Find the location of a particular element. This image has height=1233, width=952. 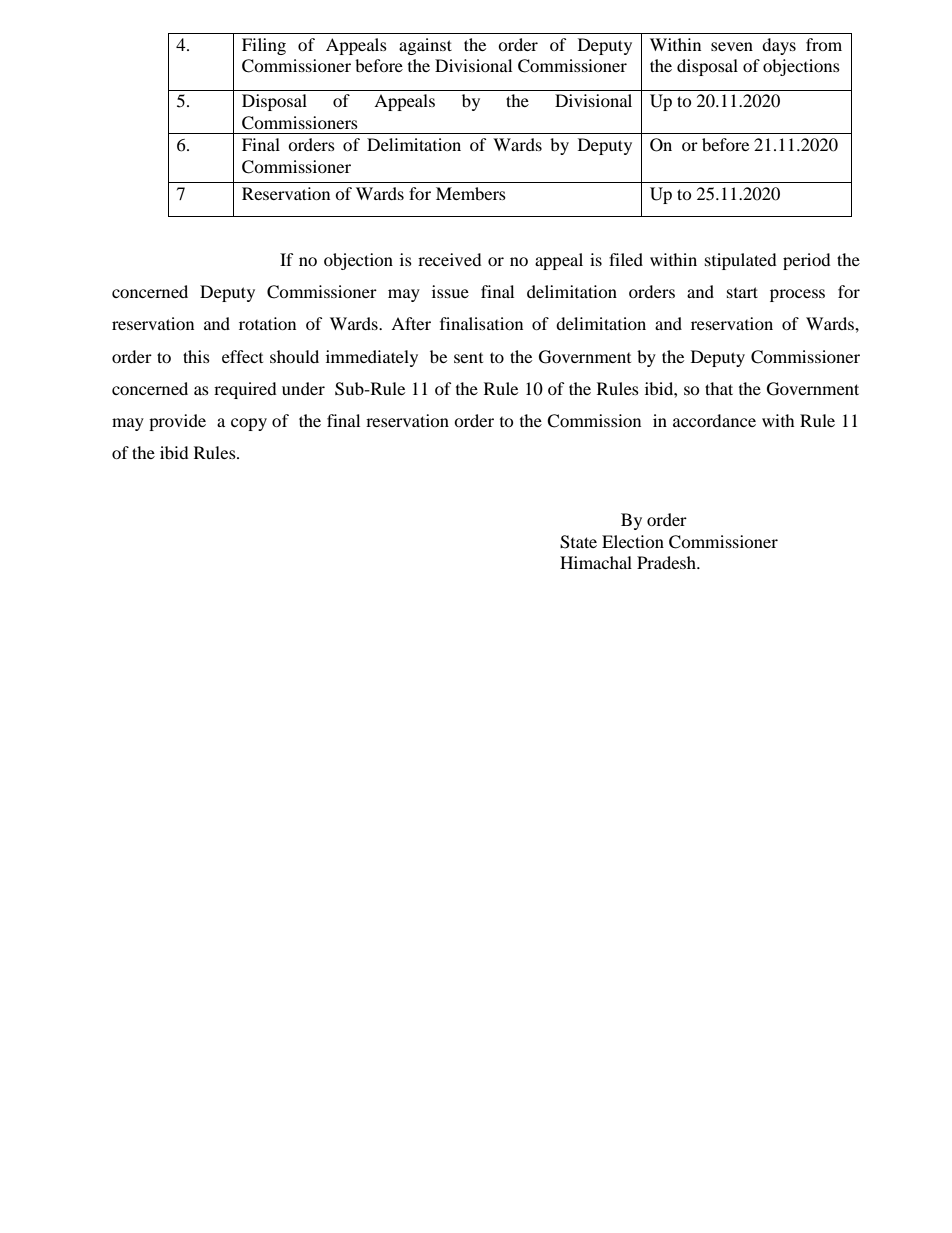

start is located at coordinates (742, 292).
